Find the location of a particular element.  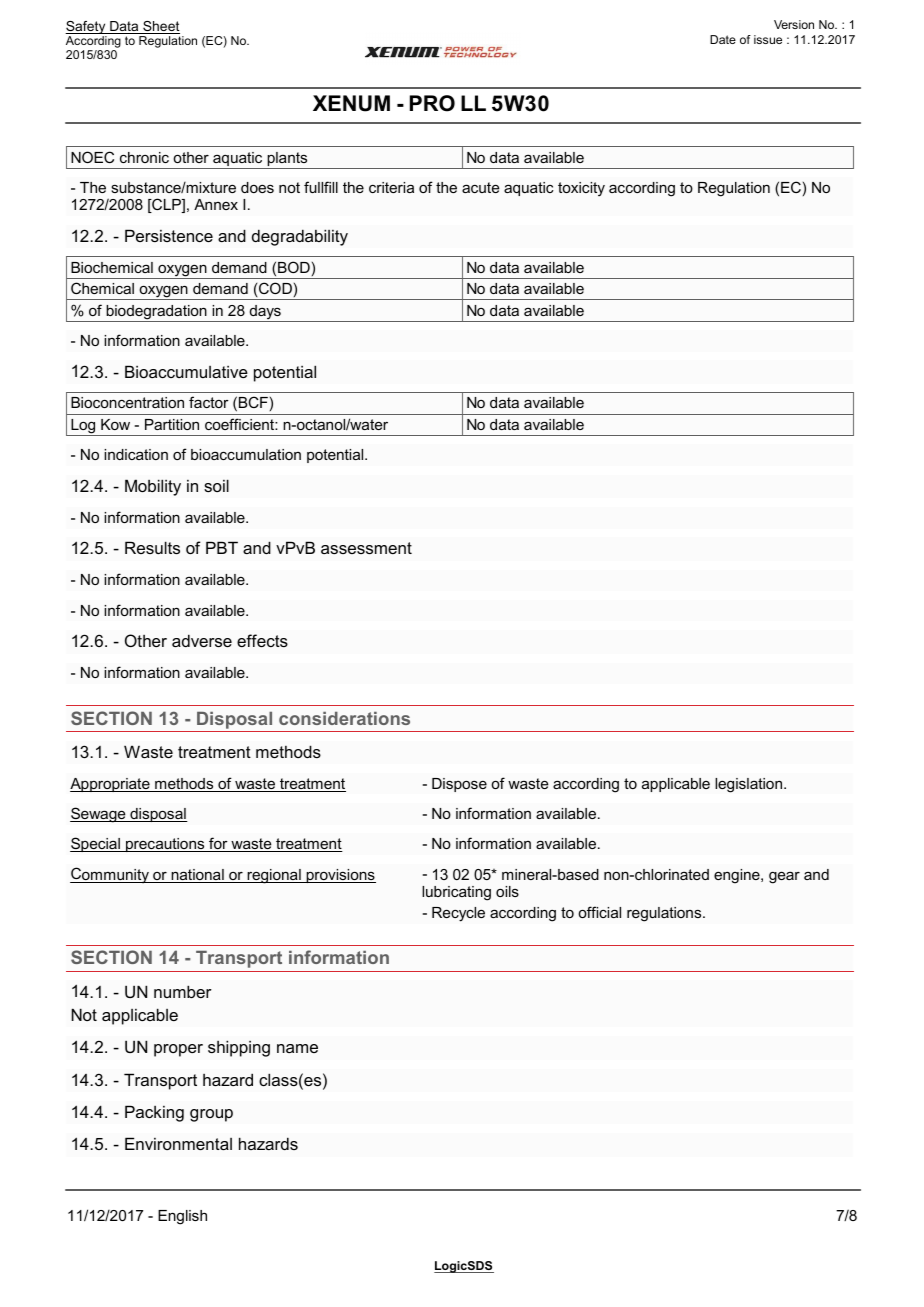

acute is located at coordinates (481, 187).
